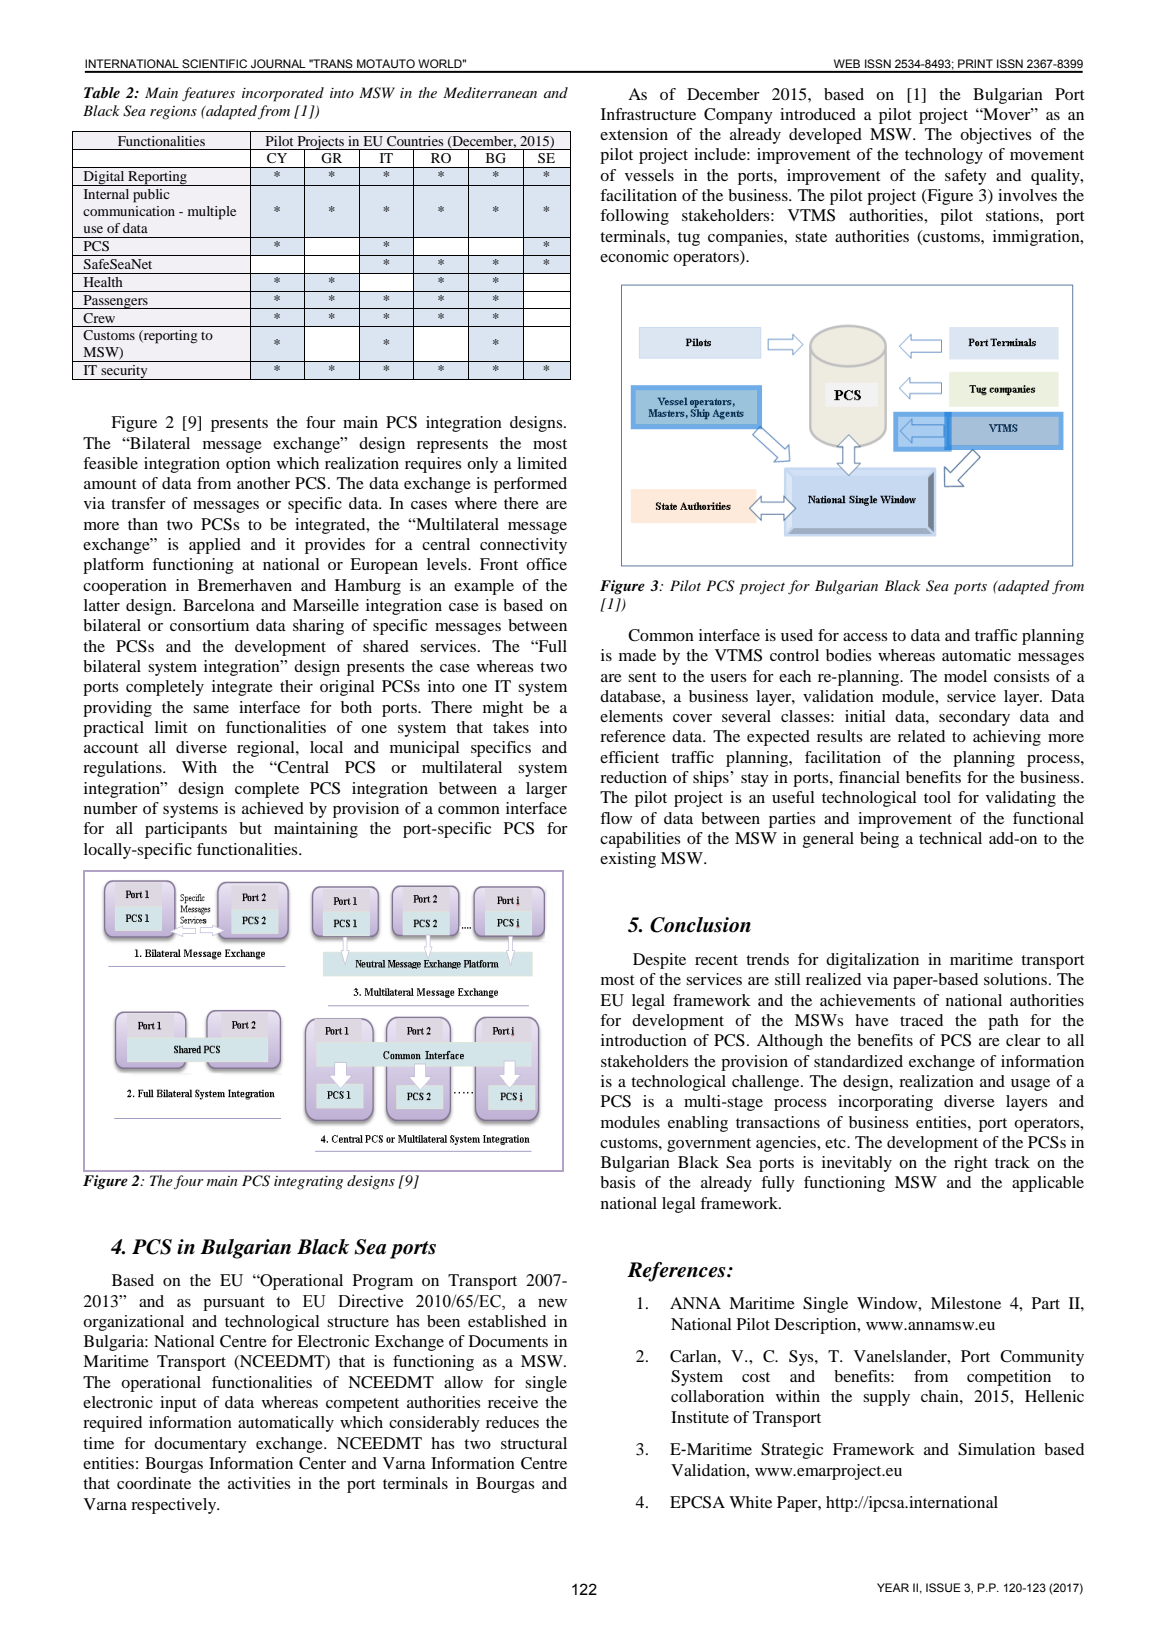 The width and height of the screenshot is (1168, 1652). Describe the element at coordinates (219, 605) in the screenshot. I see `Barcelona` at that location.
